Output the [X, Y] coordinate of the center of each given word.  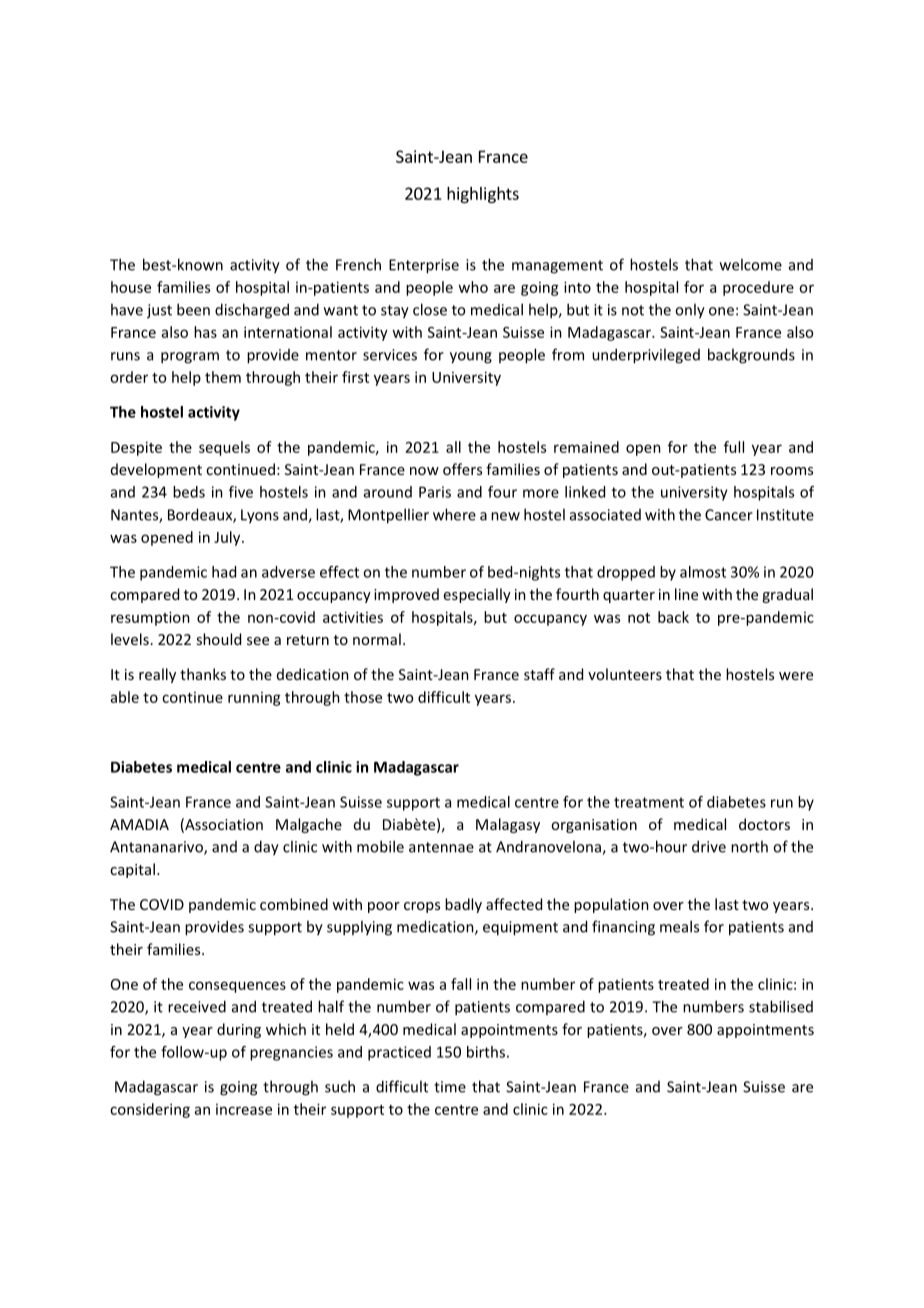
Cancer [729, 515]
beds [189, 492]
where [454, 514]
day [266, 848]
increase [244, 1109]
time [450, 1087]
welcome [751, 264]
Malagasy [508, 825]
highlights [483, 195]
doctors [764, 824]
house [131, 287]
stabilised [781, 1006]
